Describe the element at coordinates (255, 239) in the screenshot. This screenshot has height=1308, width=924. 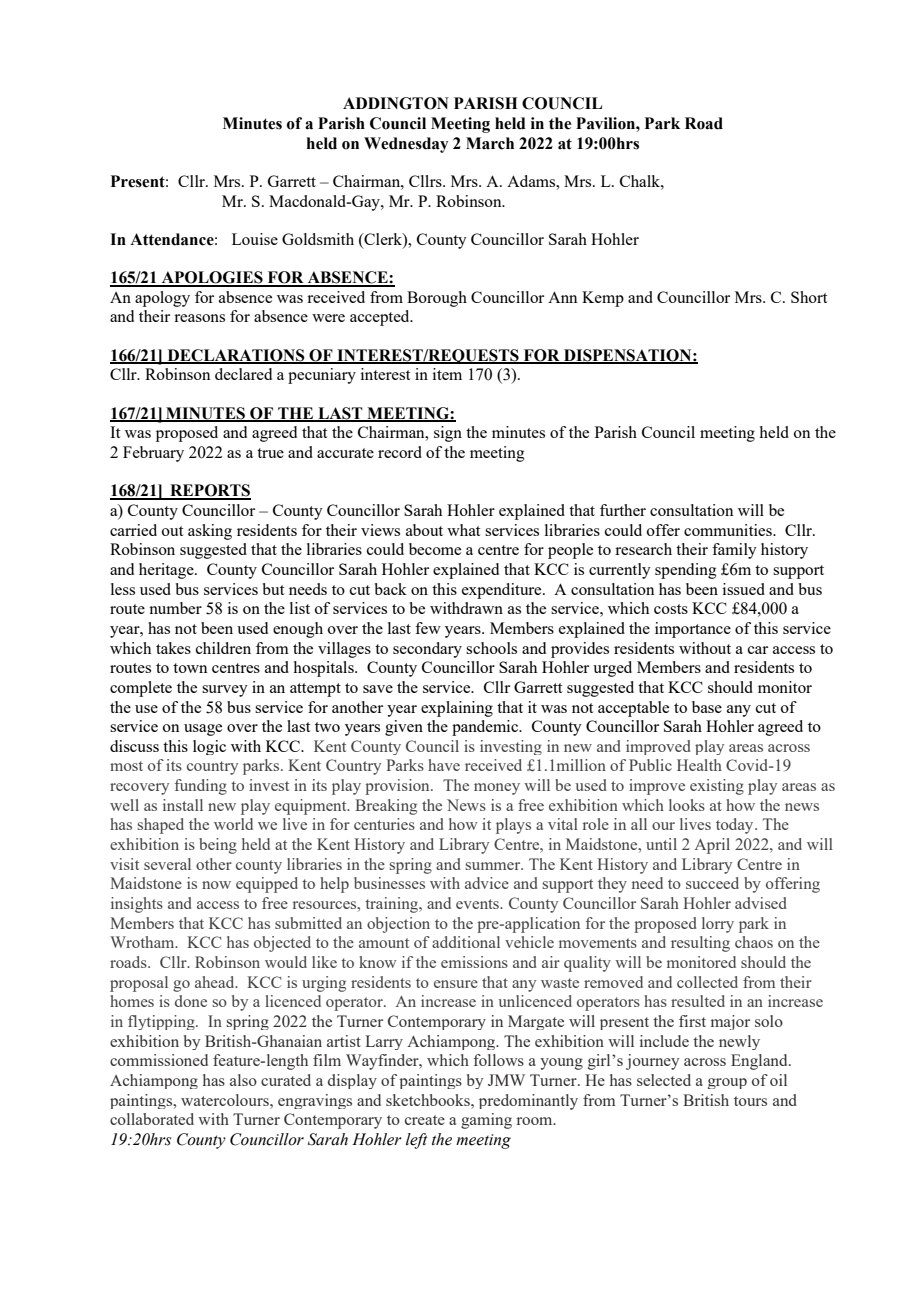
I see `Louise` at that location.
